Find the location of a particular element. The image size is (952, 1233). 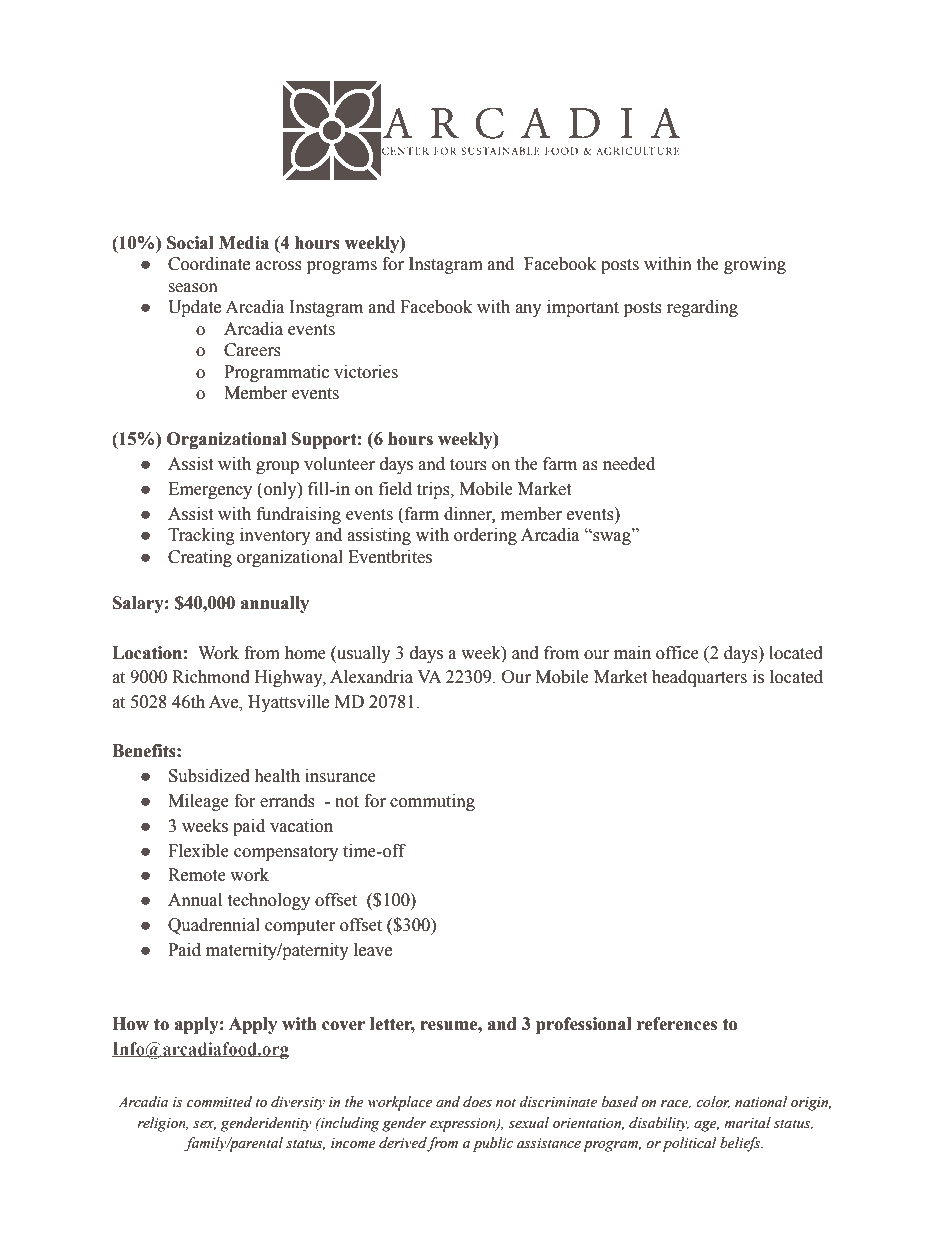

committed is located at coordinates (219, 1102).
